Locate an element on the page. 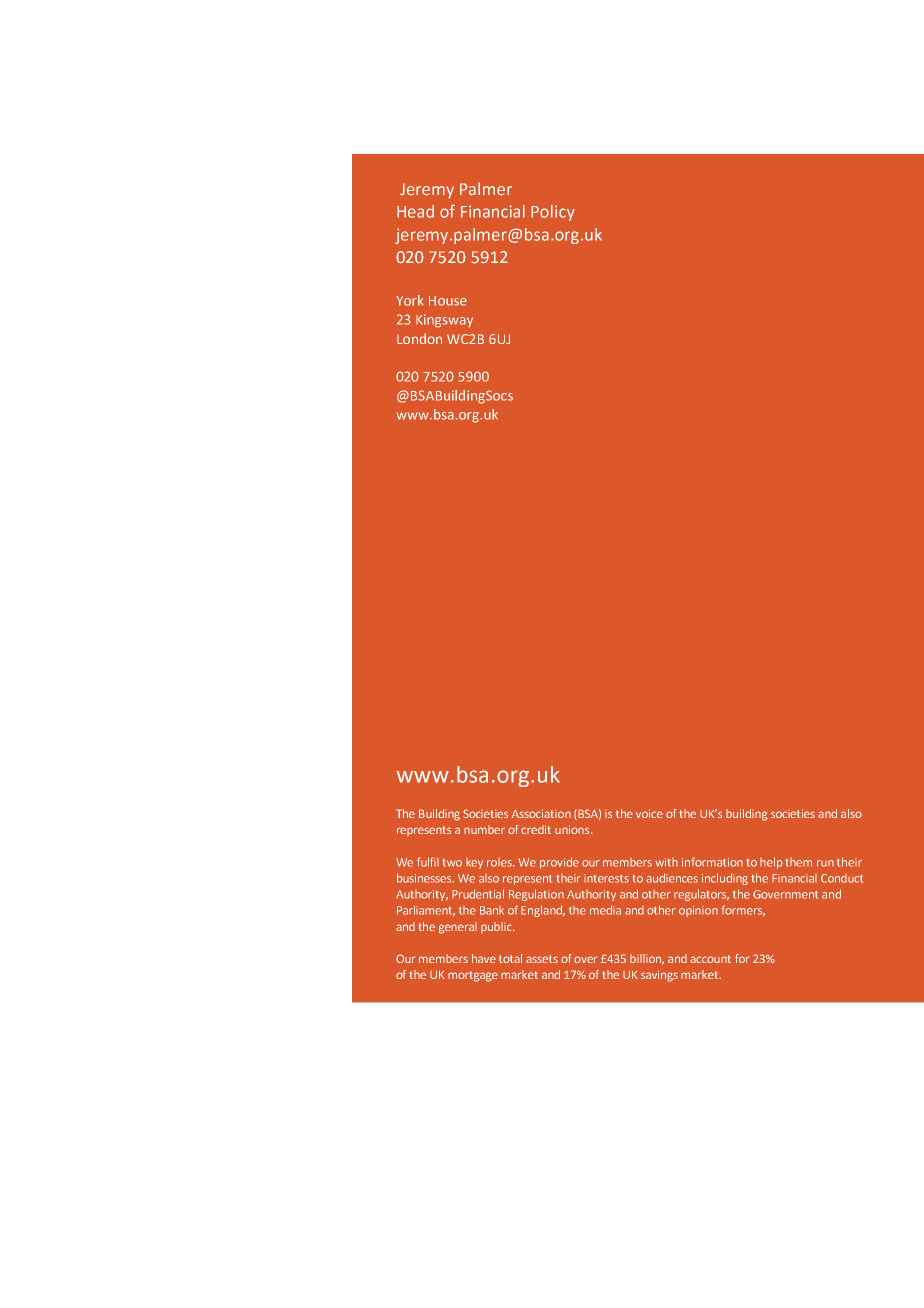 The height and width of the document is (1308, 924). have is located at coordinates (484, 958).
